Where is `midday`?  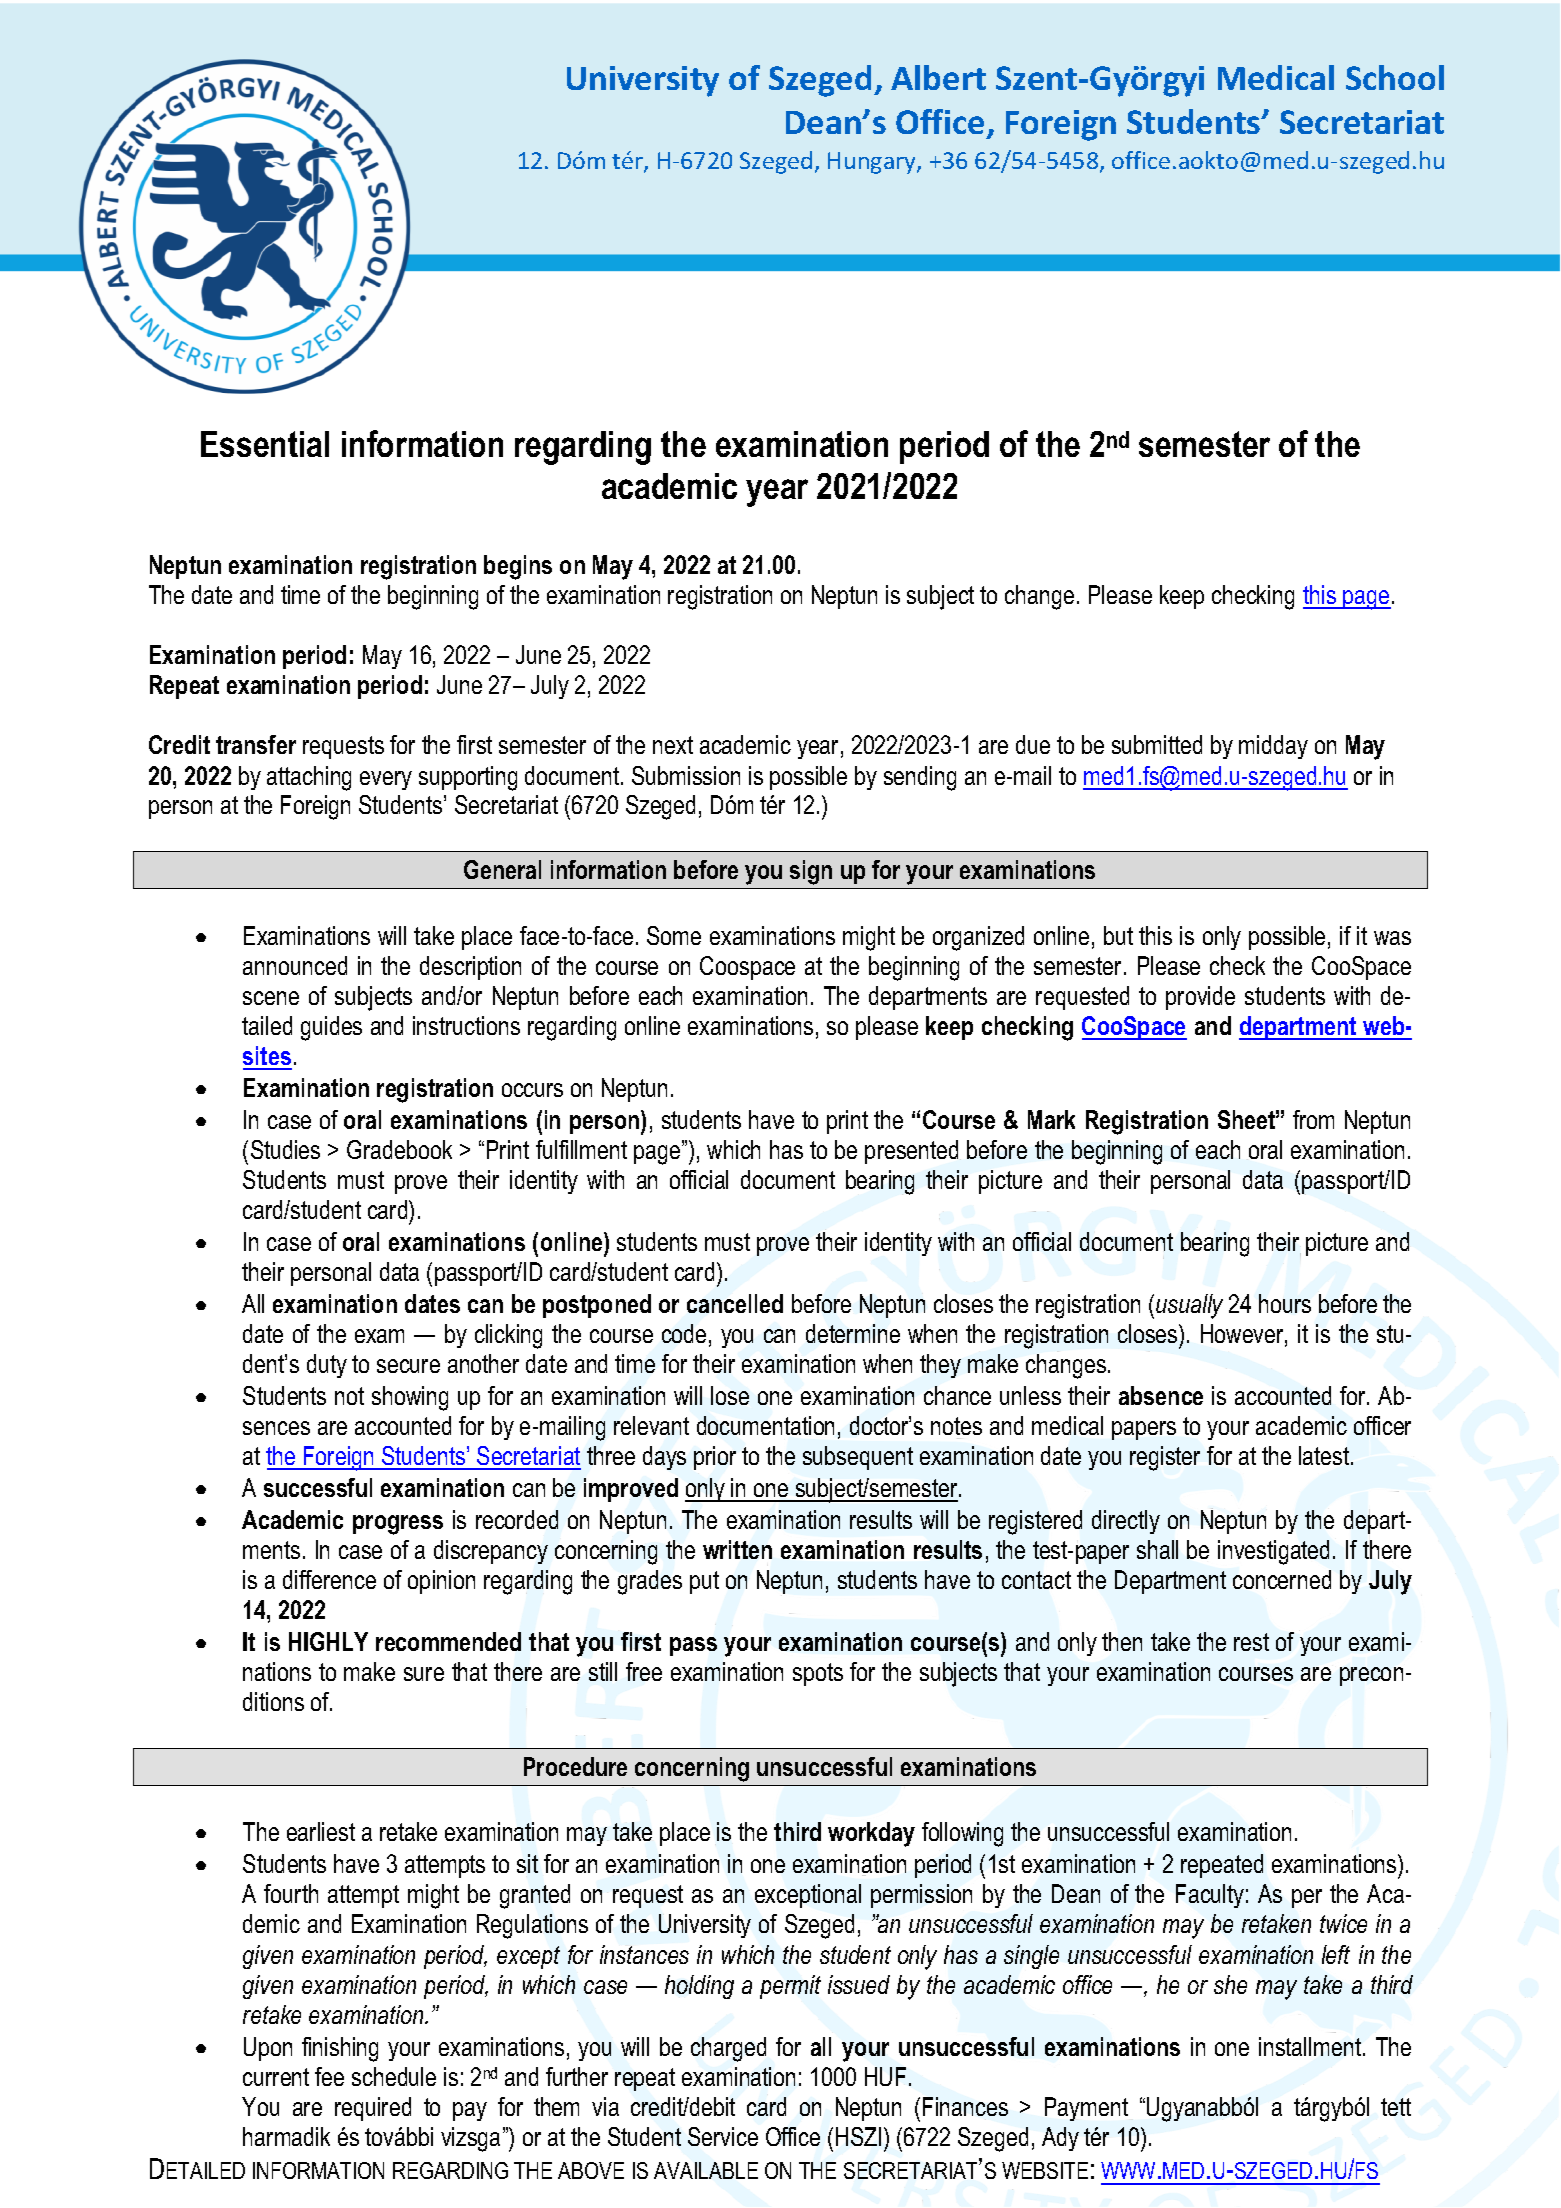
midday is located at coordinates (1273, 747).
